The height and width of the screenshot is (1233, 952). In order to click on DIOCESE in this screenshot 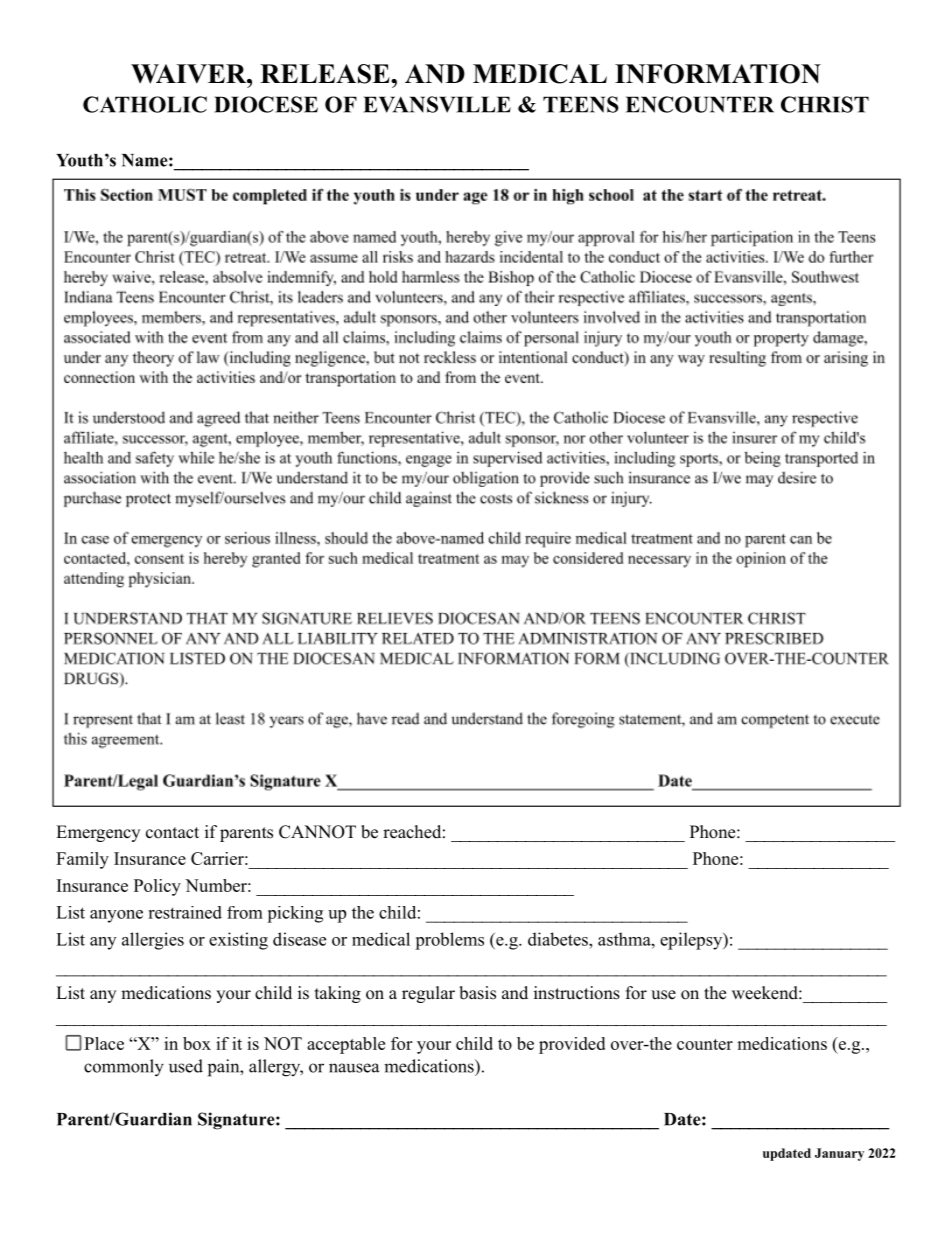, I will do `click(266, 104)`.
